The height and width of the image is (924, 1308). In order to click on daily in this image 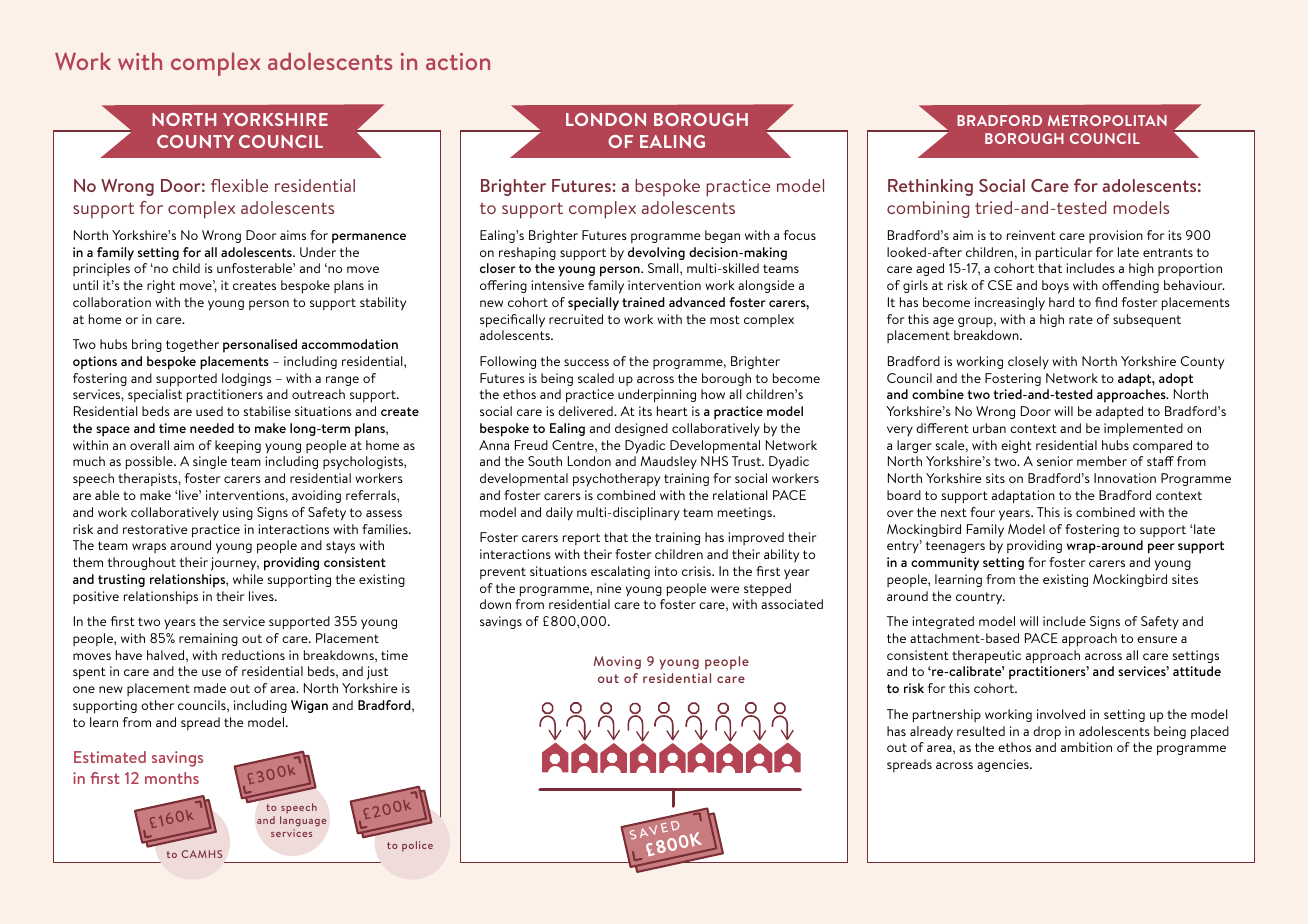, I will do `click(559, 514)`.
